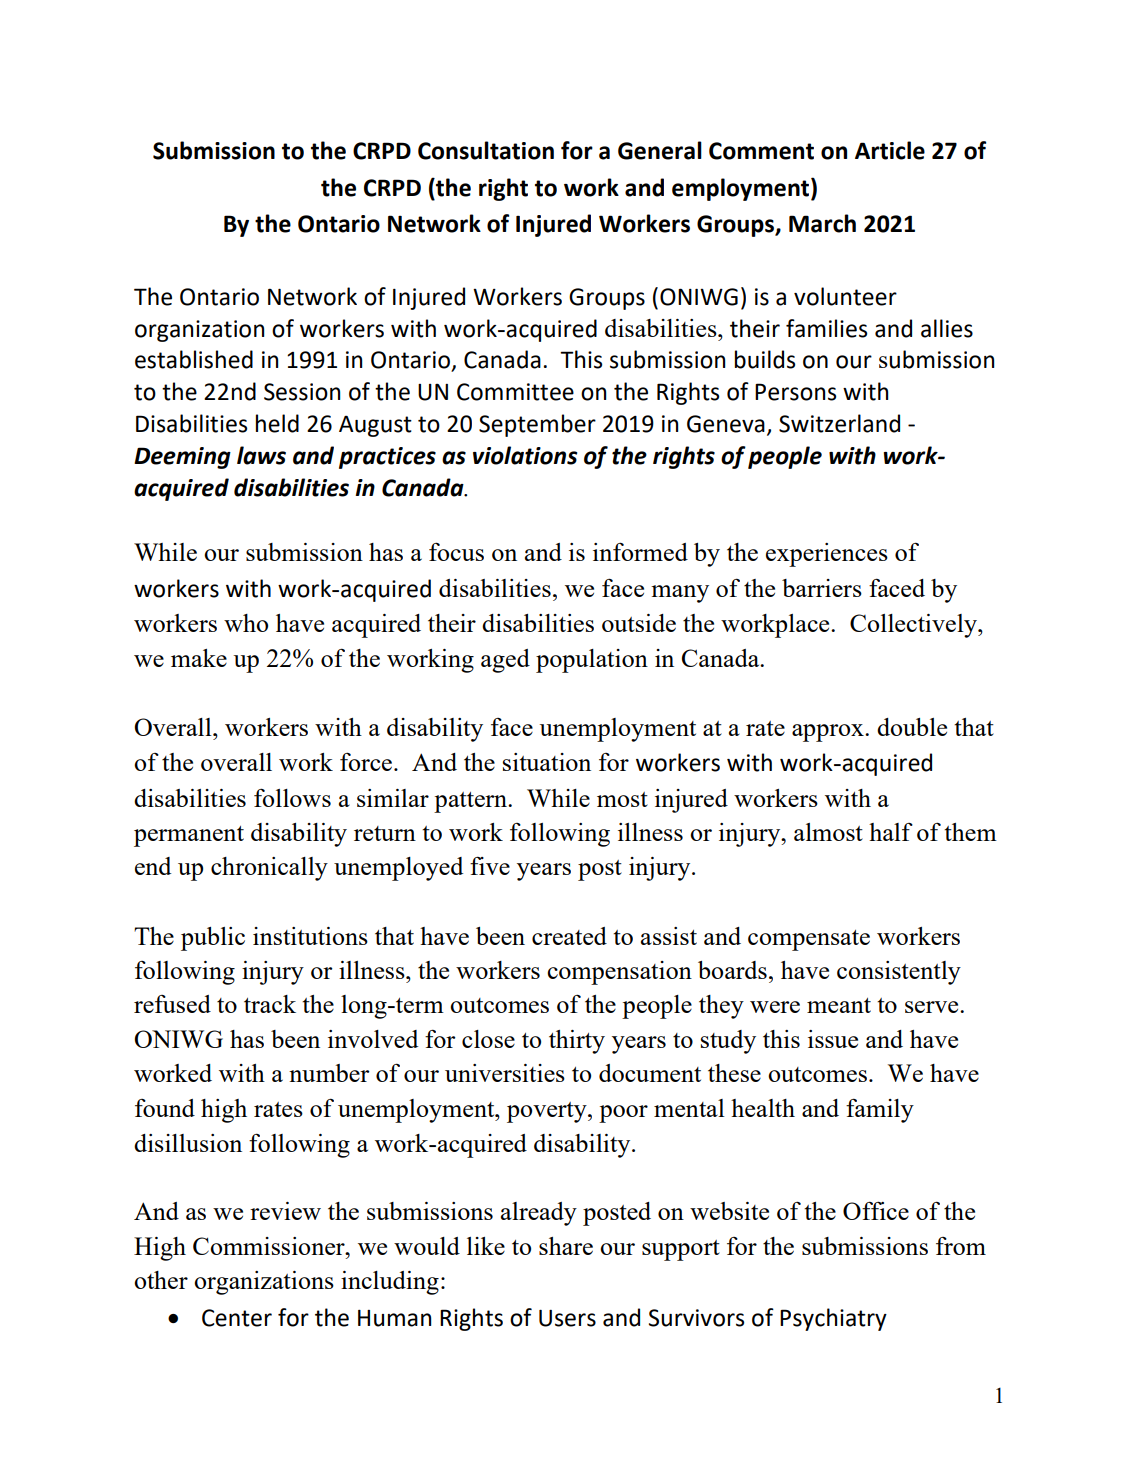 The width and height of the screenshot is (1139, 1474). What do you see at coordinates (833, 1319) in the screenshot?
I see `Psychiatry` at bounding box center [833, 1319].
